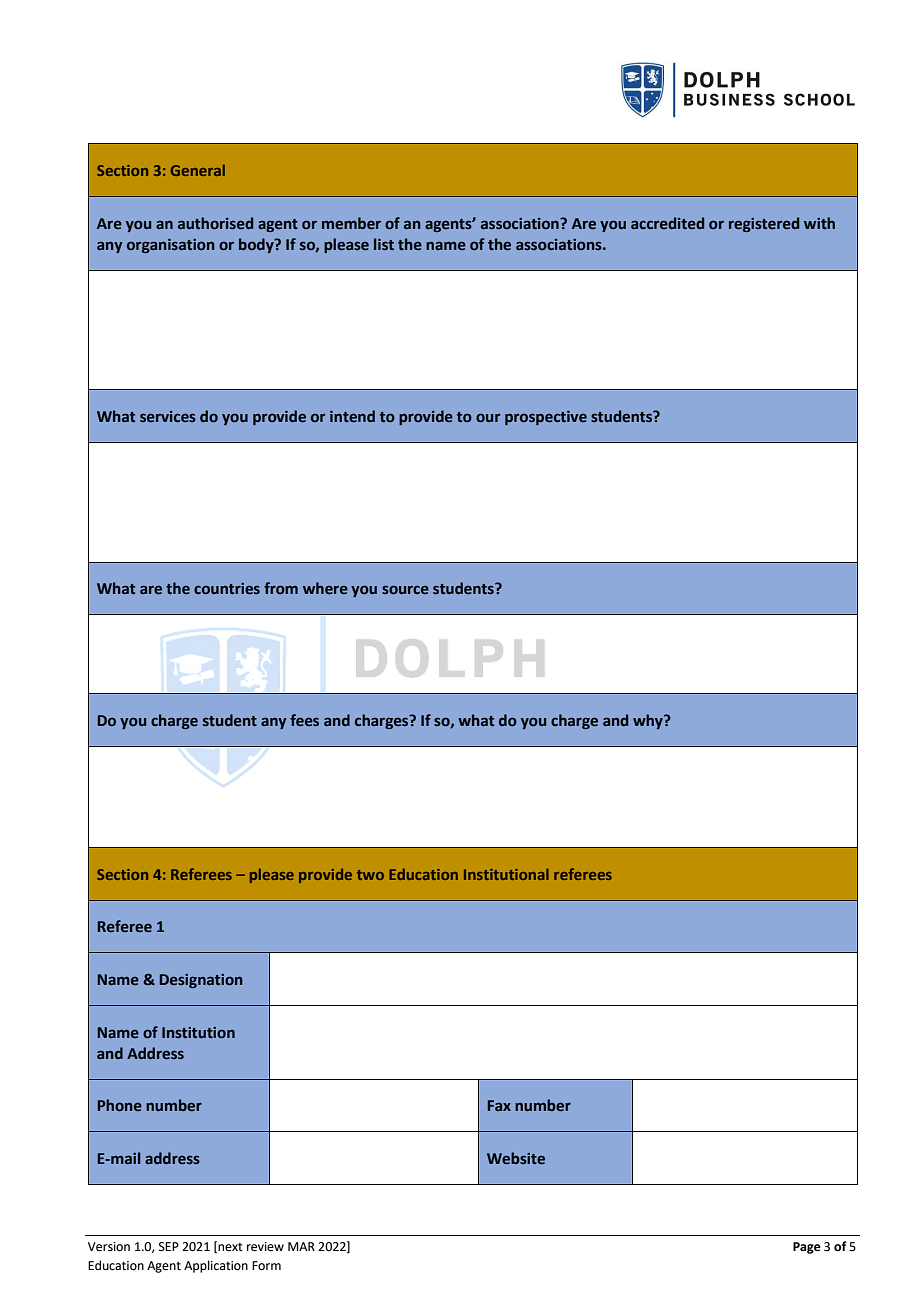 The width and height of the screenshot is (924, 1307). Describe the element at coordinates (516, 1158) in the screenshot. I see `Website` at that location.
